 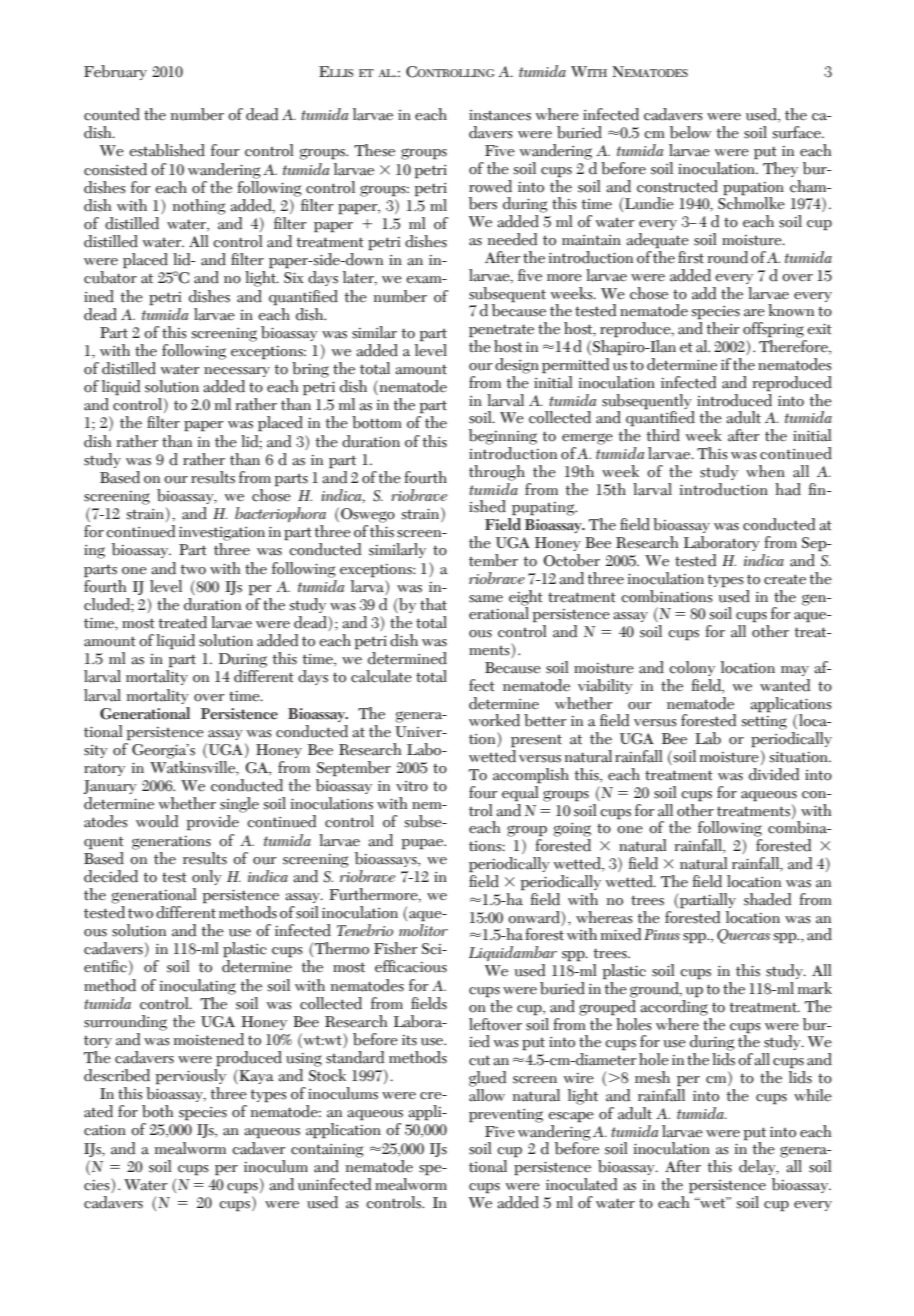 What do you see at coordinates (690, 132) in the image?
I see `below` at bounding box center [690, 132].
